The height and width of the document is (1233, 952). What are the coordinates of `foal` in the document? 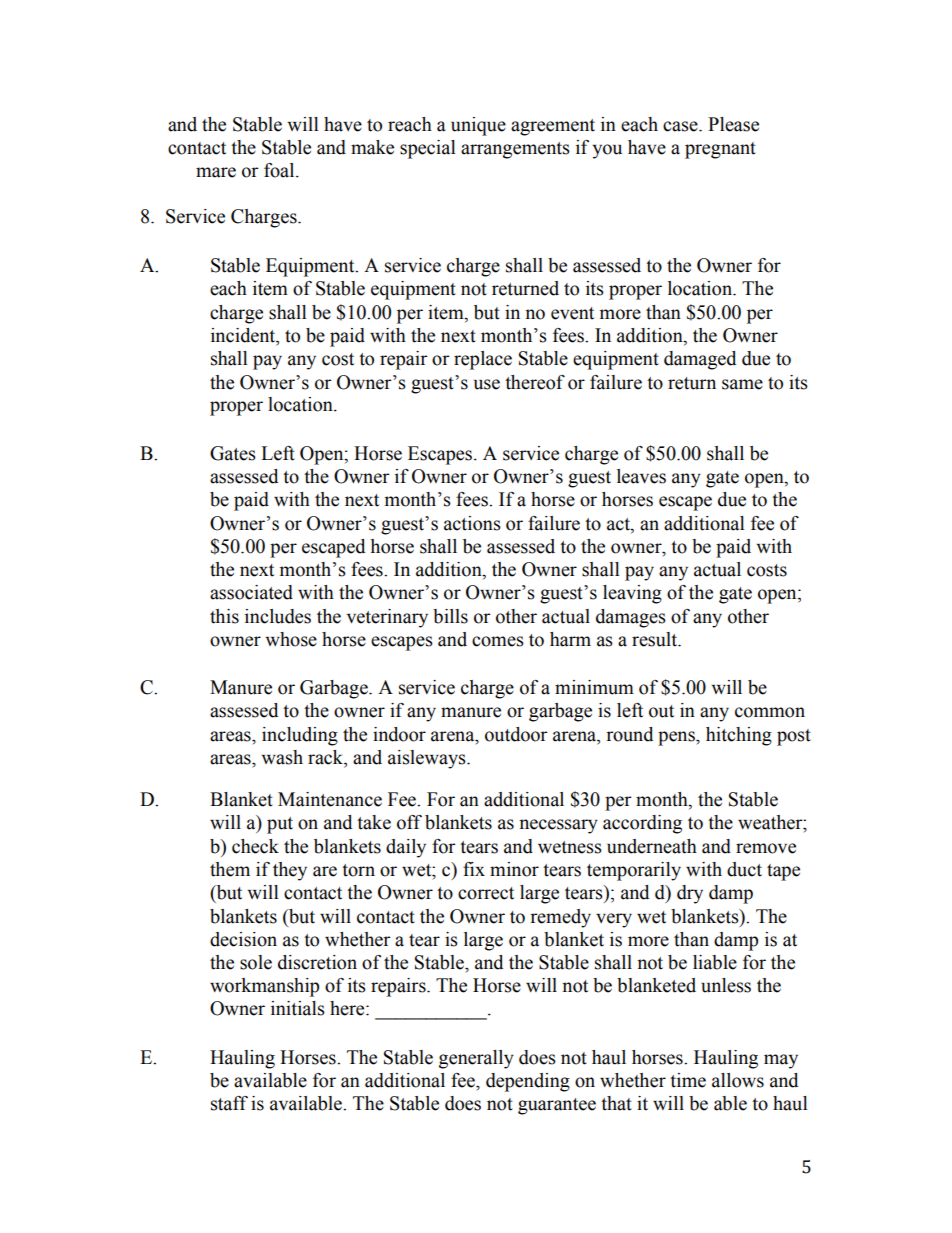 It's located at (280, 170).
